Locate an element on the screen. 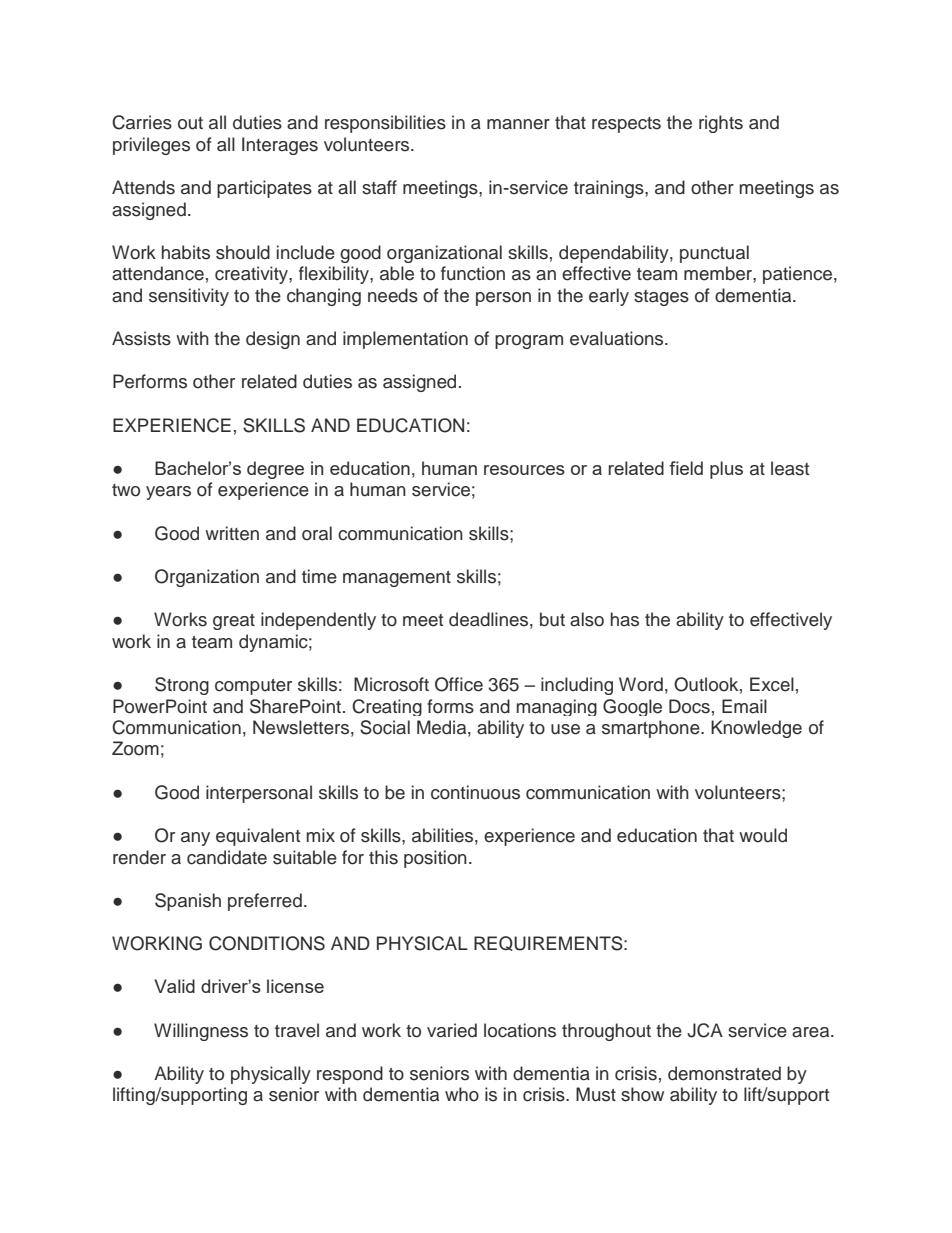  rights is located at coordinates (721, 124).
